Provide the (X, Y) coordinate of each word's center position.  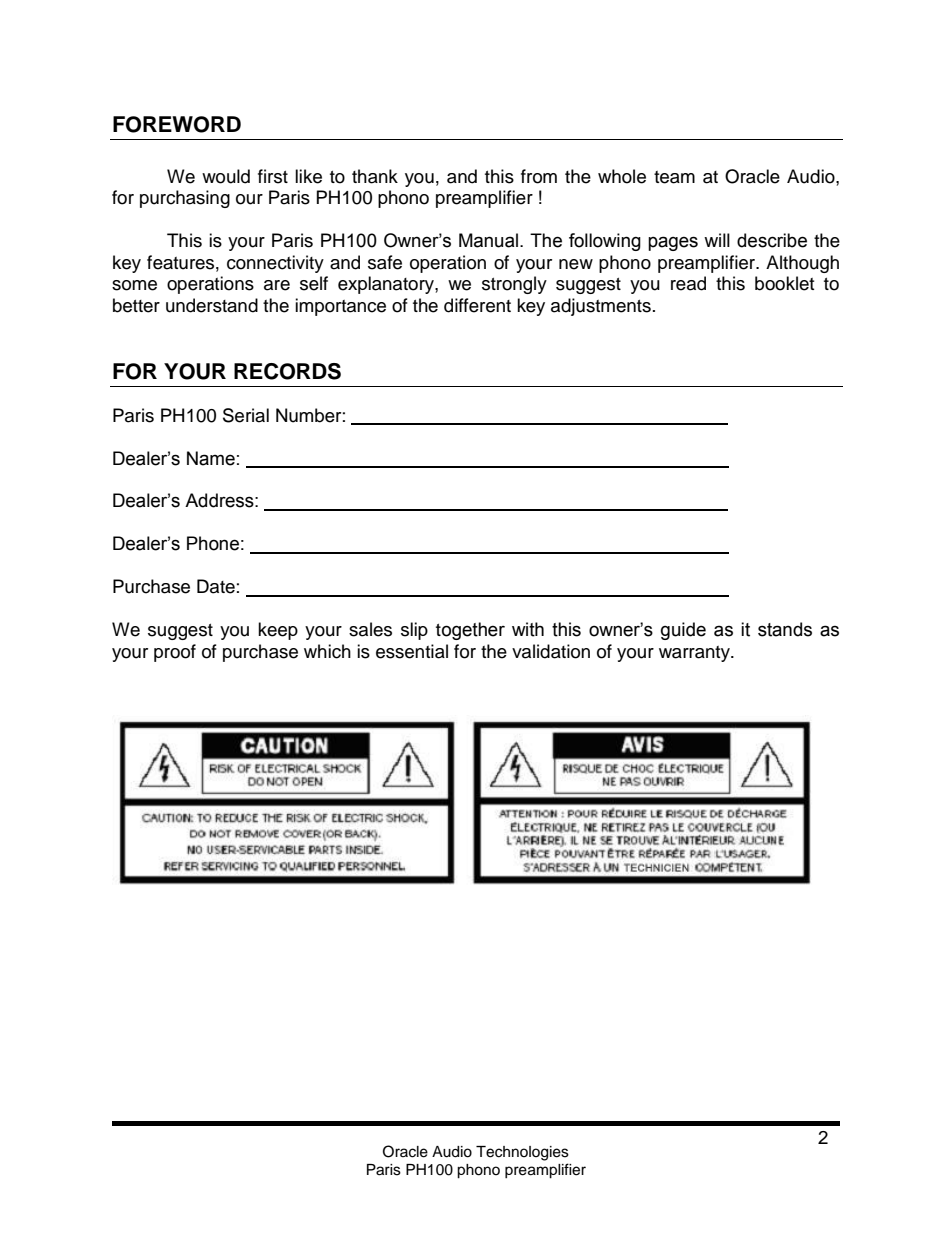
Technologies (522, 1153)
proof (175, 653)
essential (412, 651)
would (226, 176)
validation (551, 651)
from (539, 176)
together (470, 631)
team (674, 177)
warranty (695, 654)
